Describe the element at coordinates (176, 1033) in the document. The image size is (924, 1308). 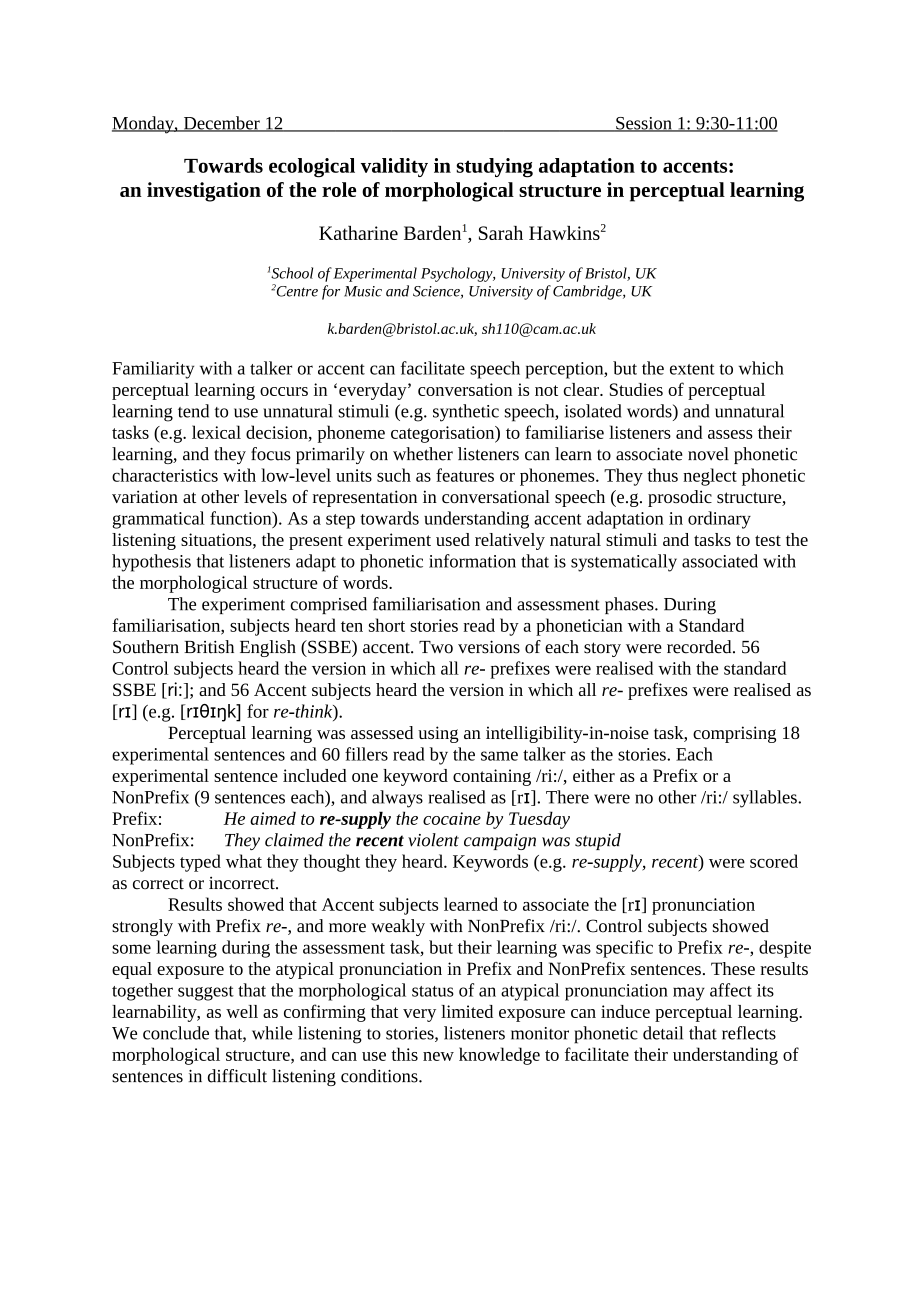
I see `conclude` at that location.
